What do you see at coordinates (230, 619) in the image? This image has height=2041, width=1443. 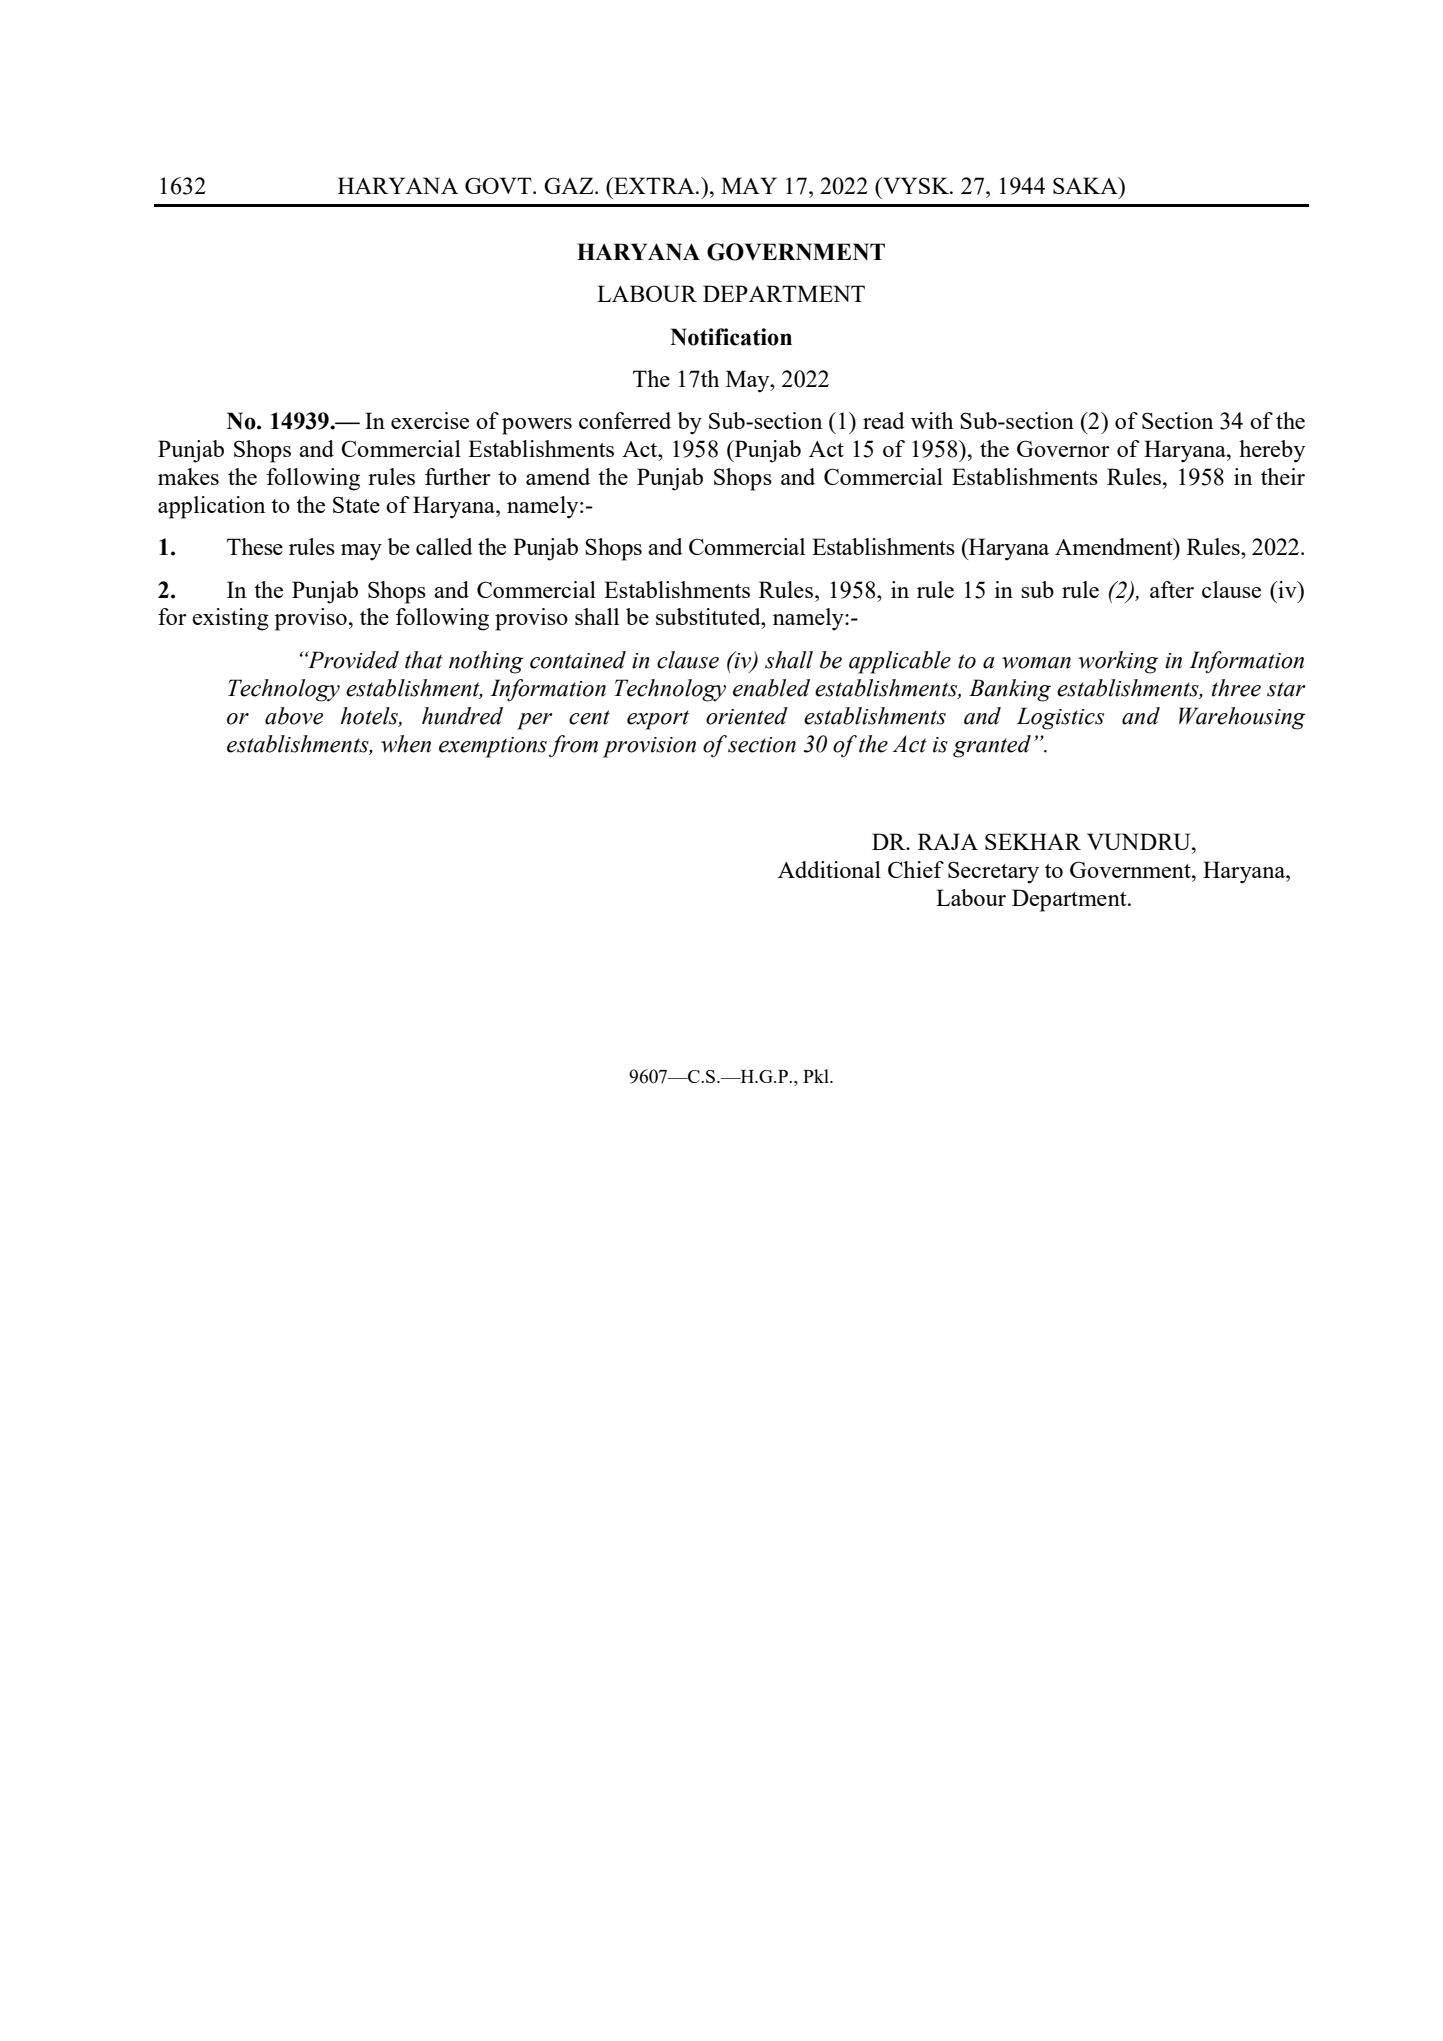 I see `existing` at bounding box center [230, 619].
